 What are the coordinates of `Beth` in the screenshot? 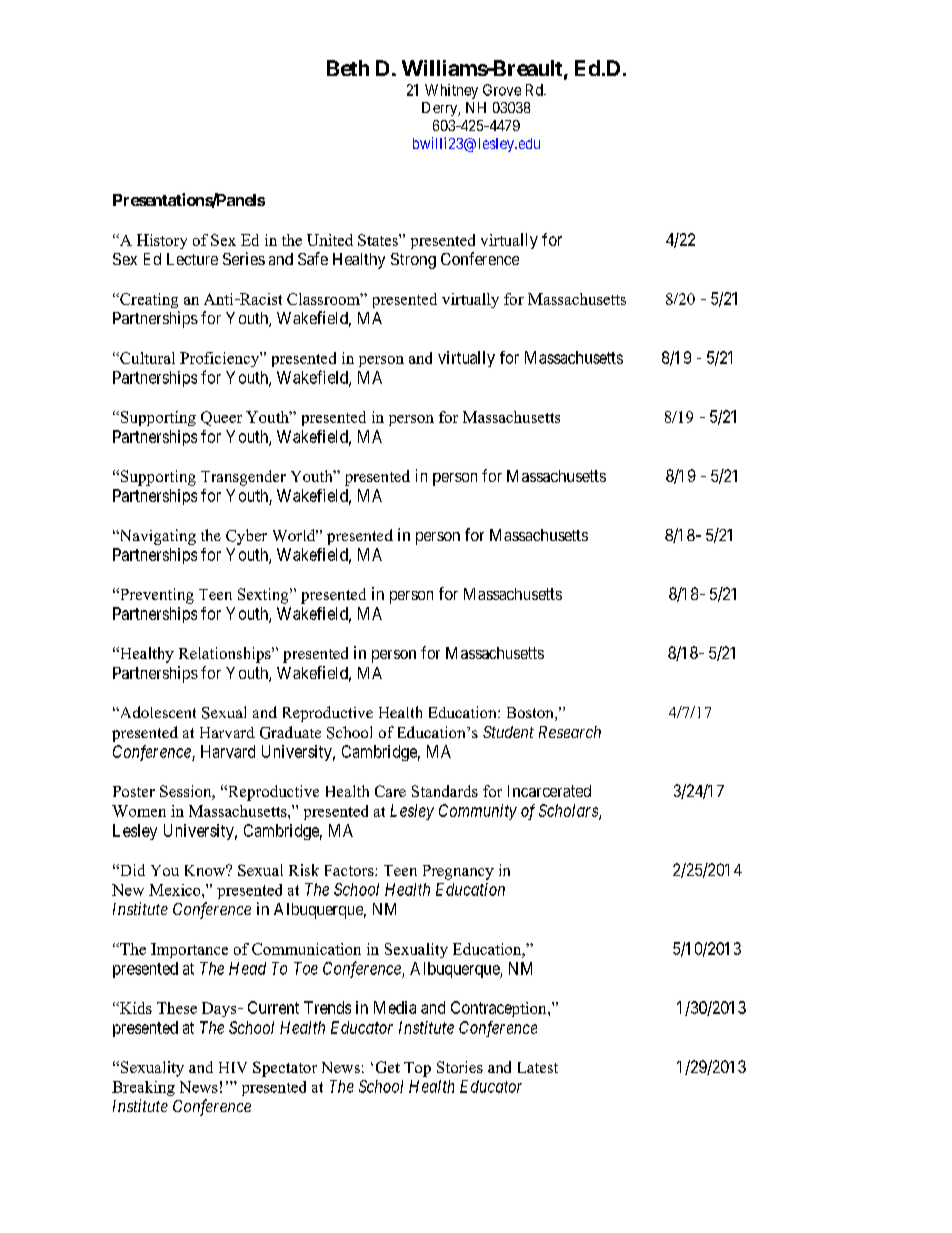 It's located at (348, 68).
